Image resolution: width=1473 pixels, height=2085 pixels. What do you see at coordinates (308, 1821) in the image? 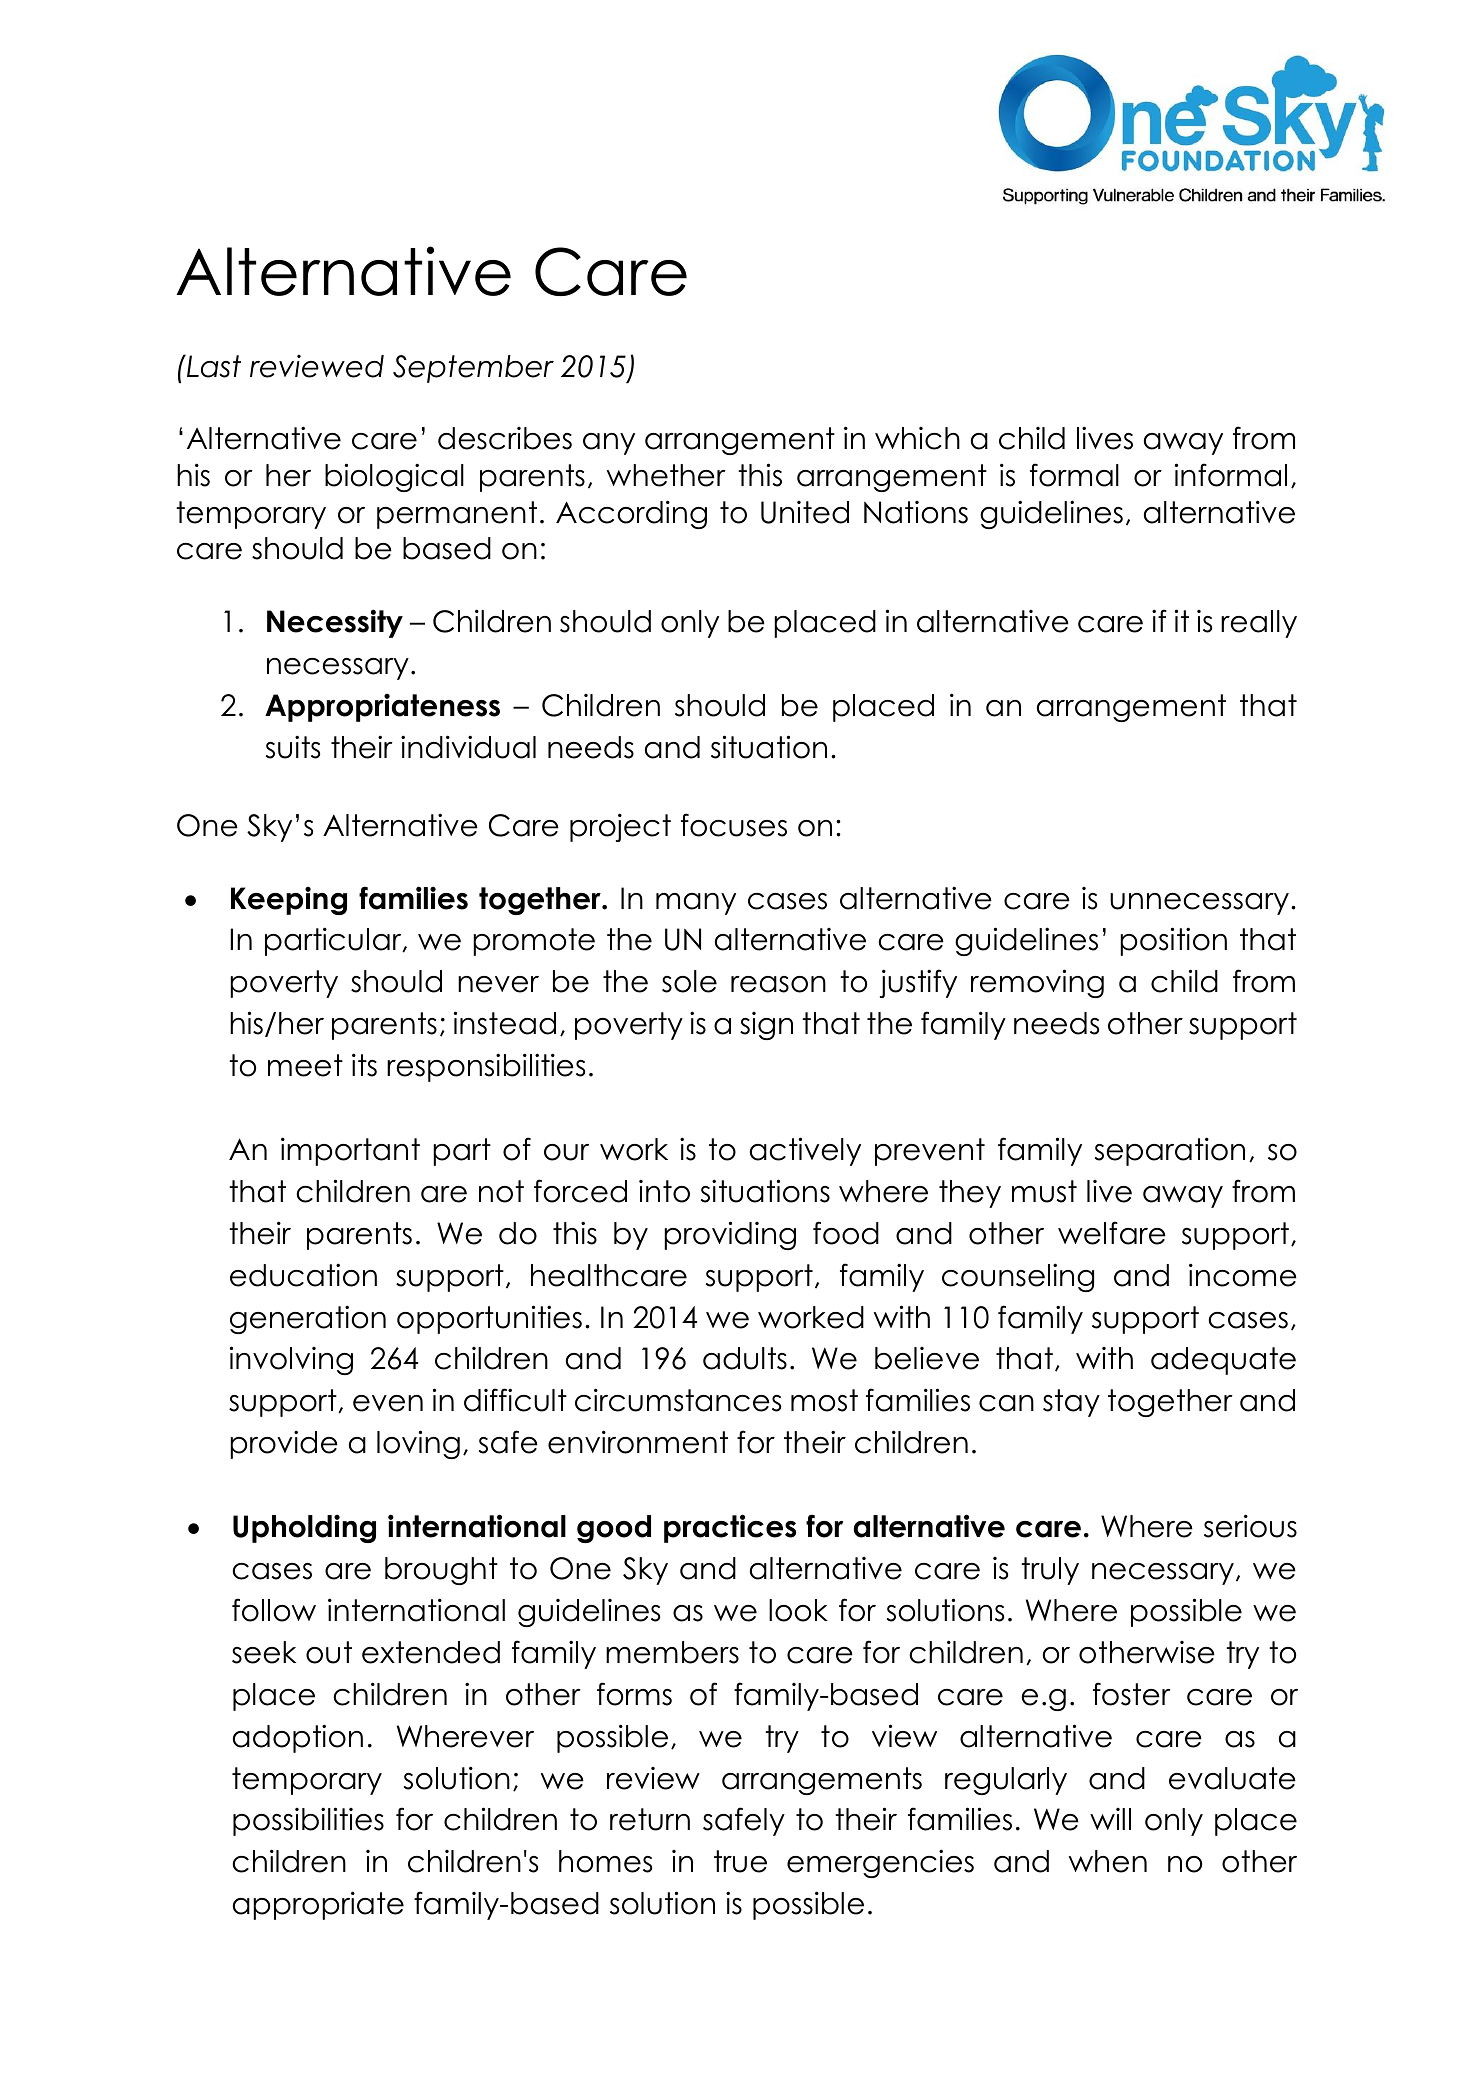
I see `possibilities` at bounding box center [308, 1821].
